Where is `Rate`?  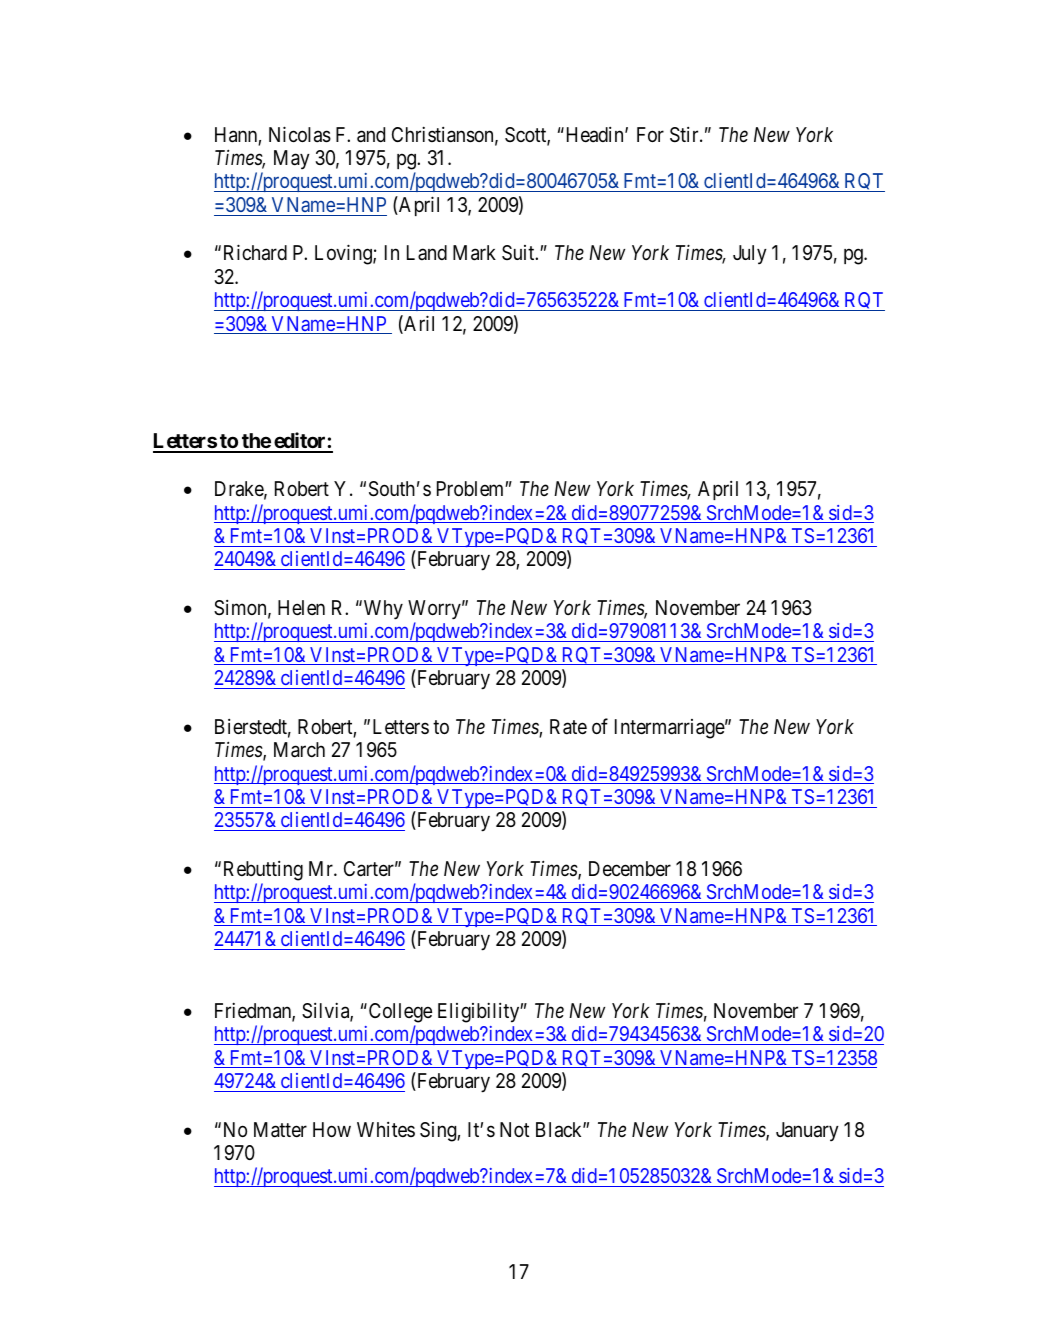 Rate is located at coordinates (568, 727).
